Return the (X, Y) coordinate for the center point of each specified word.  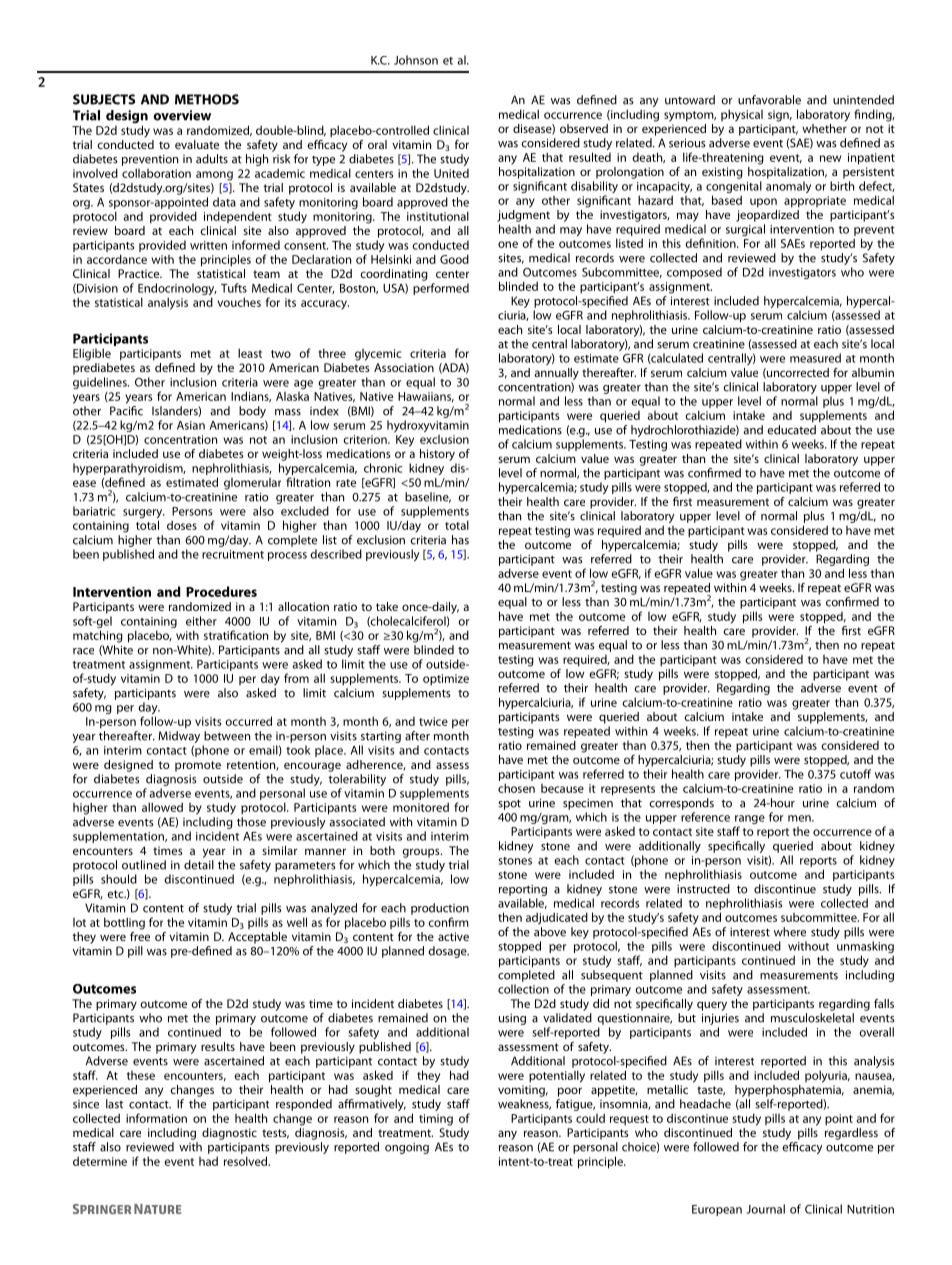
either (201, 621)
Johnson (416, 60)
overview (182, 115)
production (440, 909)
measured (815, 358)
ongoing (407, 1148)
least (250, 353)
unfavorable (769, 100)
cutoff (855, 774)
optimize (446, 680)
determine (100, 1161)
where (790, 932)
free (140, 935)
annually (556, 374)
